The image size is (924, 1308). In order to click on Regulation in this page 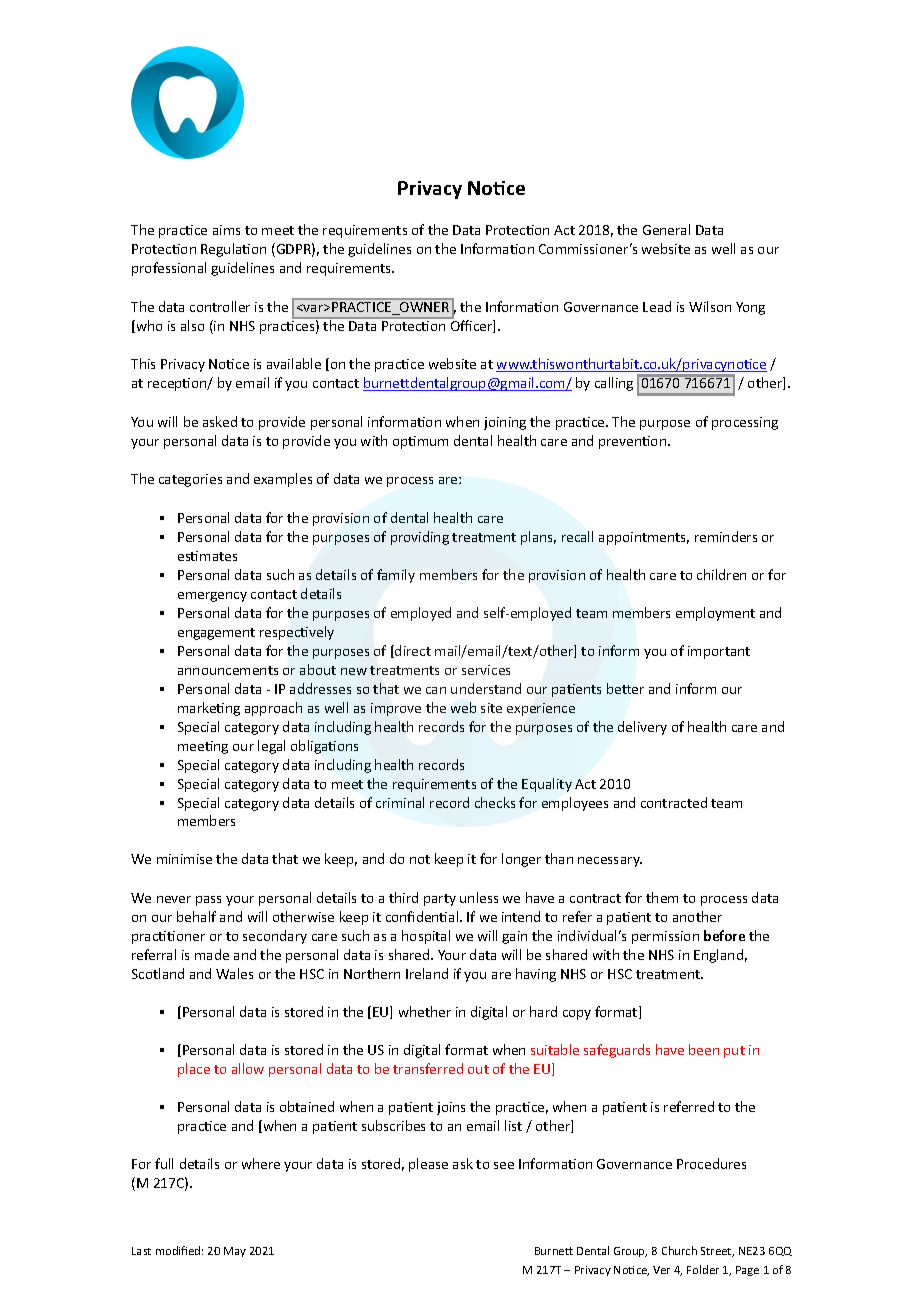, I will do `click(233, 250)`.
